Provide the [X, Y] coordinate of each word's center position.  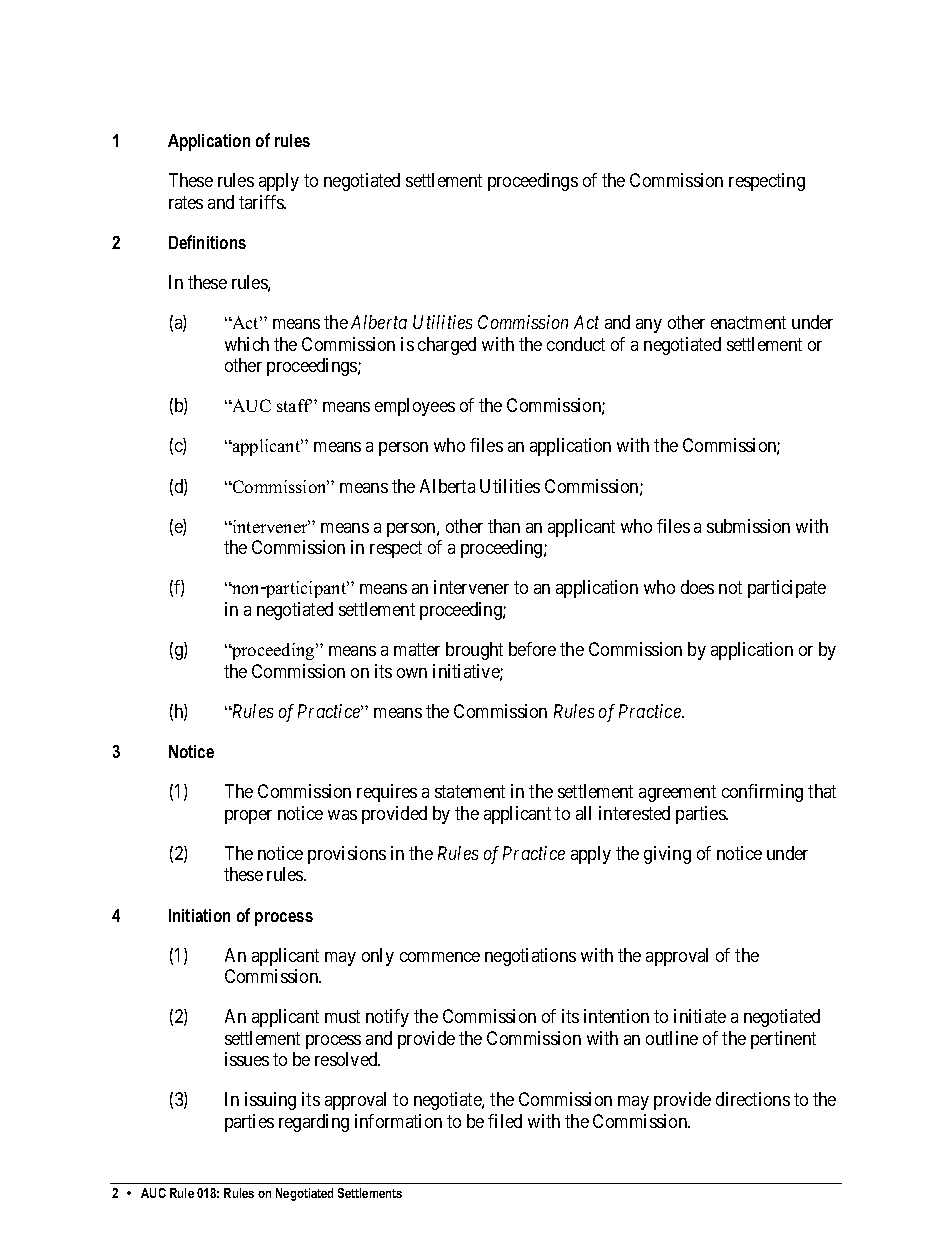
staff [294, 405]
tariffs [262, 202]
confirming [762, 793]
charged [447, 346]
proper [248, 817]
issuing [270, 1101]
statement [470, 791]
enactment [748, 322]
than [504, 526]
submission [748, 526]
